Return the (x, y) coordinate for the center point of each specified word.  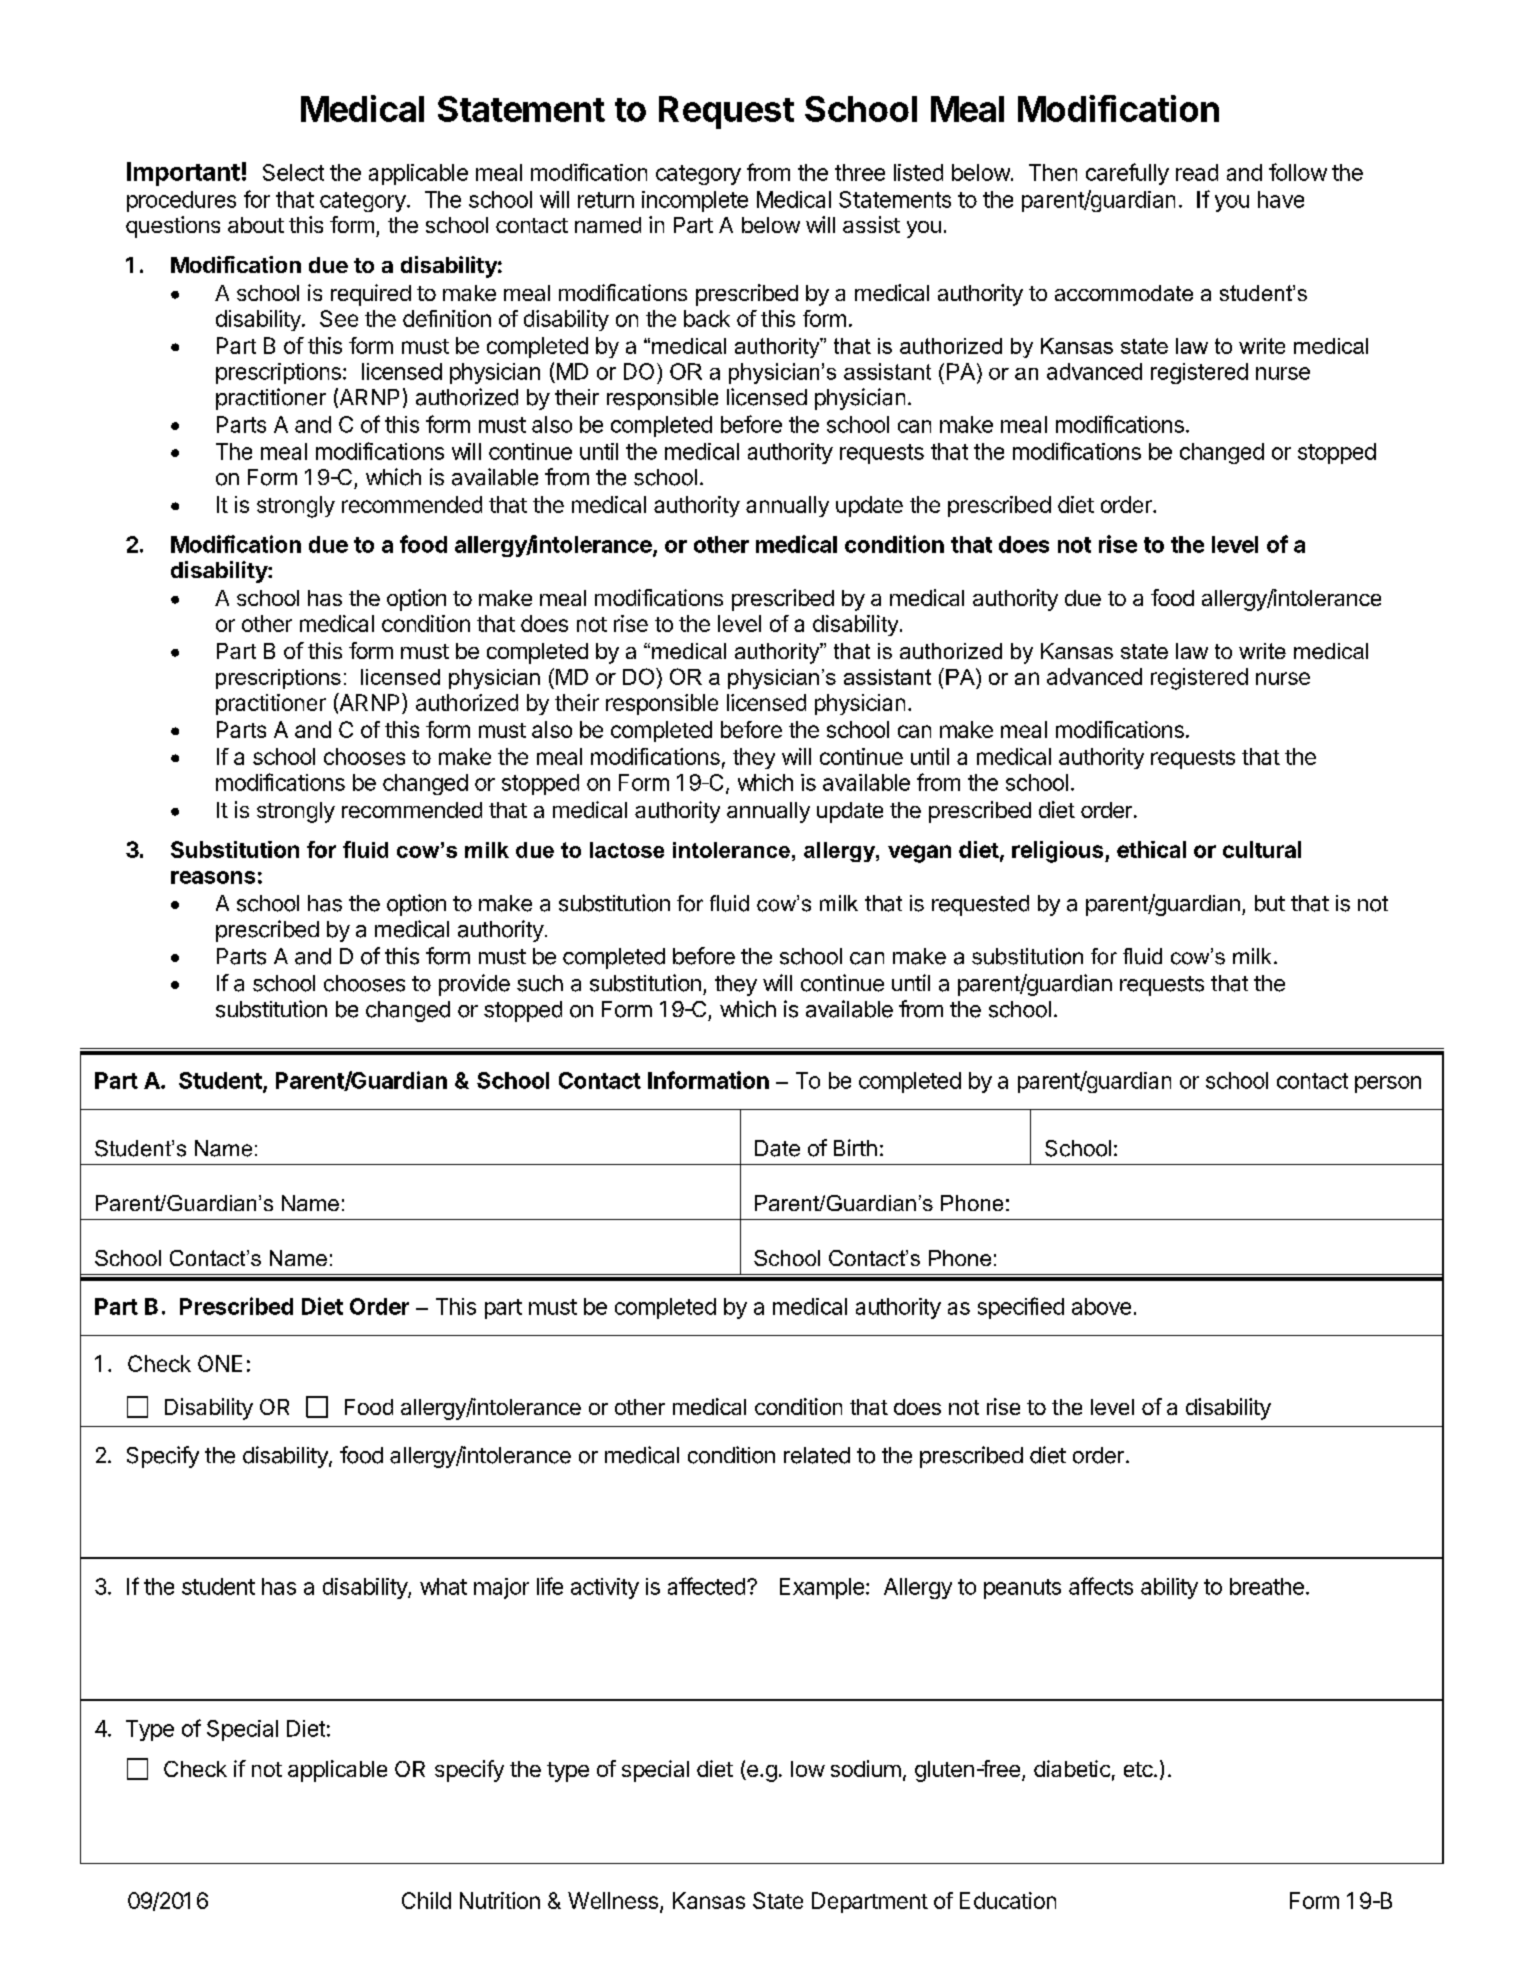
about (256, 225)
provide (474, 985)
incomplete (695, 201)
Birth (855, 1147)
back (707, 318)
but (1270, 903)
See (339, 318)
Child (426, 1900)
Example (822, 1588)
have (1281, 199)
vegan (919, 854)
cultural (1262, 849)
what (443, 1586)
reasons (213, 877)
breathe (1267, 1586)
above (1101, 1306)
